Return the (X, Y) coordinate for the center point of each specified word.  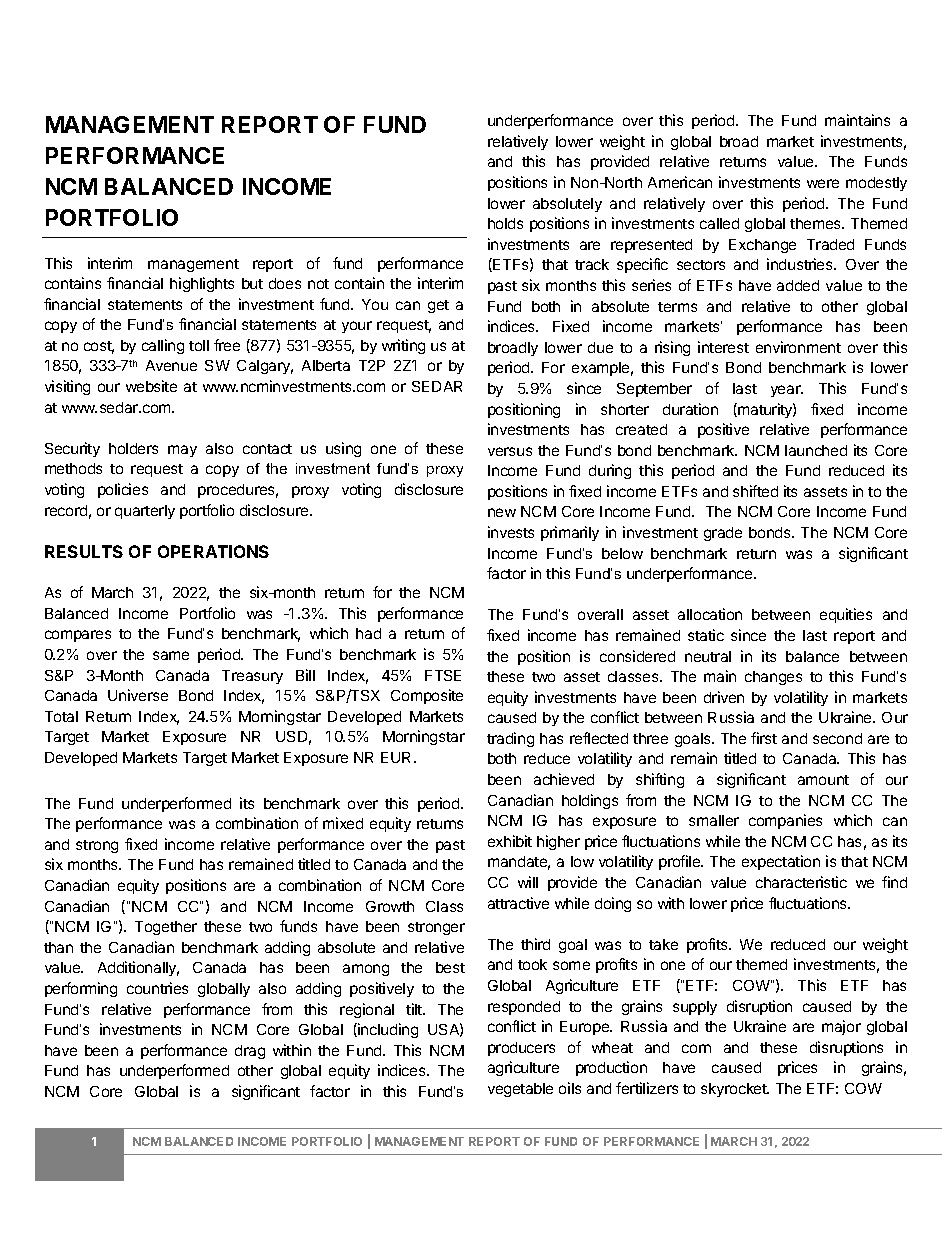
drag (250, 1052)
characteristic (801, 882)
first (764, 738)
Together (166, 928)
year (787, 391)
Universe (138, 695)
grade (723, 534)
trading (510, 739)
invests (511, 532)
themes (817, 223)
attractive (518, 903)
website (151, 386)
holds (505, 223)
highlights (202, 284)
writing (403, 346)
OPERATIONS (213, 551)
